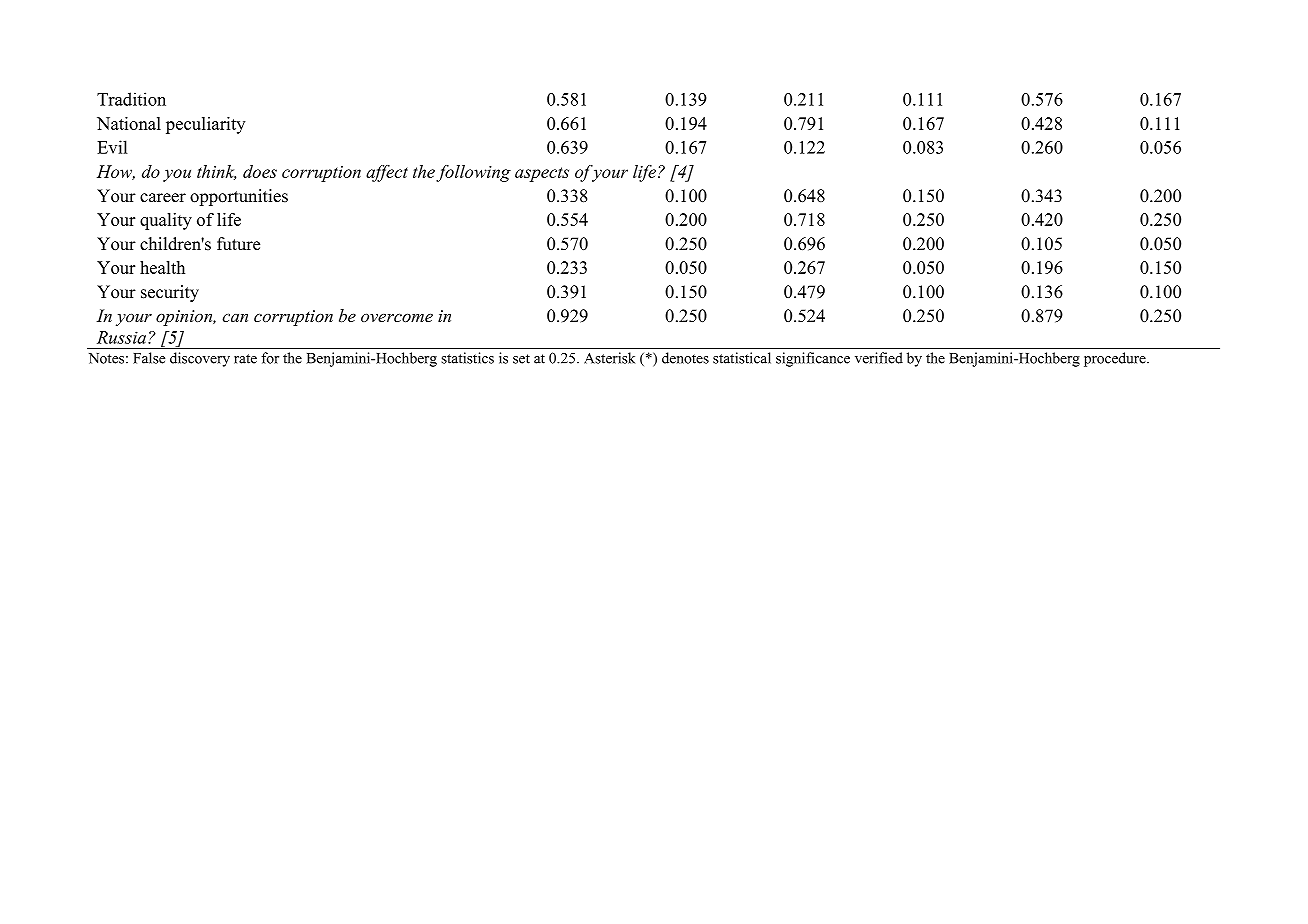 The height and width of the screenshot is (924, 1308). What do you see at coordinates (542, 174) in the screenshot?
I see `aspects` at bounding box center [542, 174].
